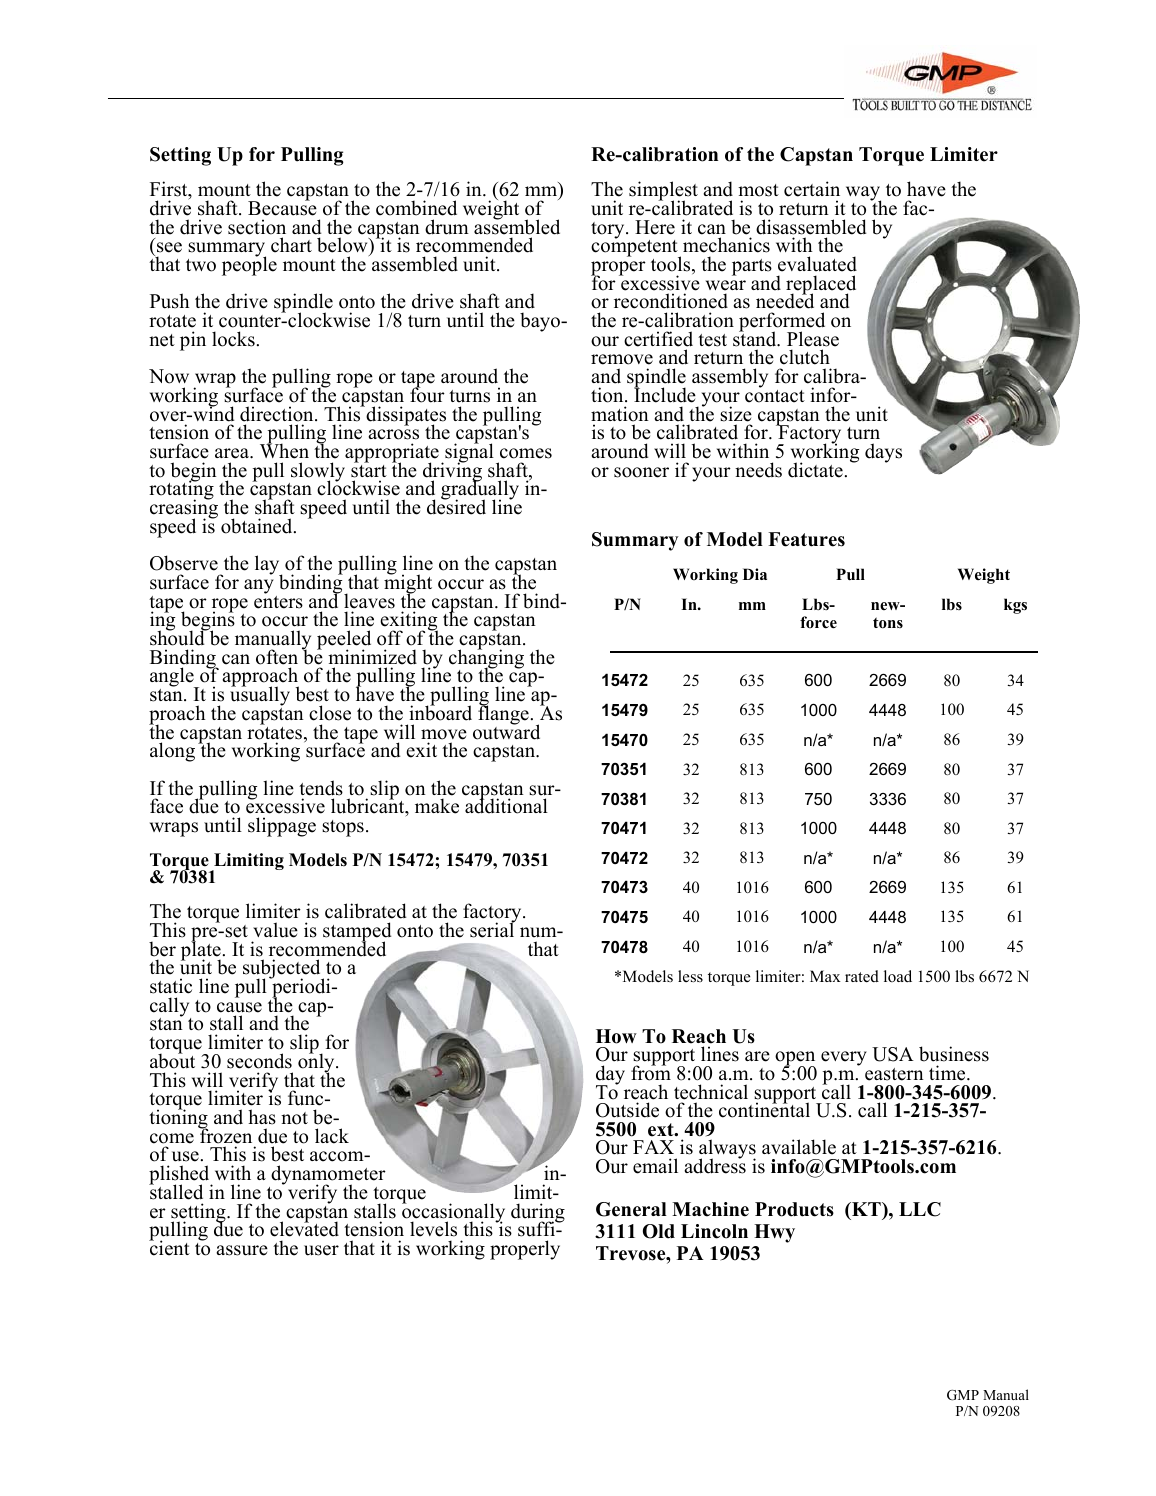  What do you see at coordinates (635, 249) in the screenshot?
I see `competent` at bounding box center [635, 249].
